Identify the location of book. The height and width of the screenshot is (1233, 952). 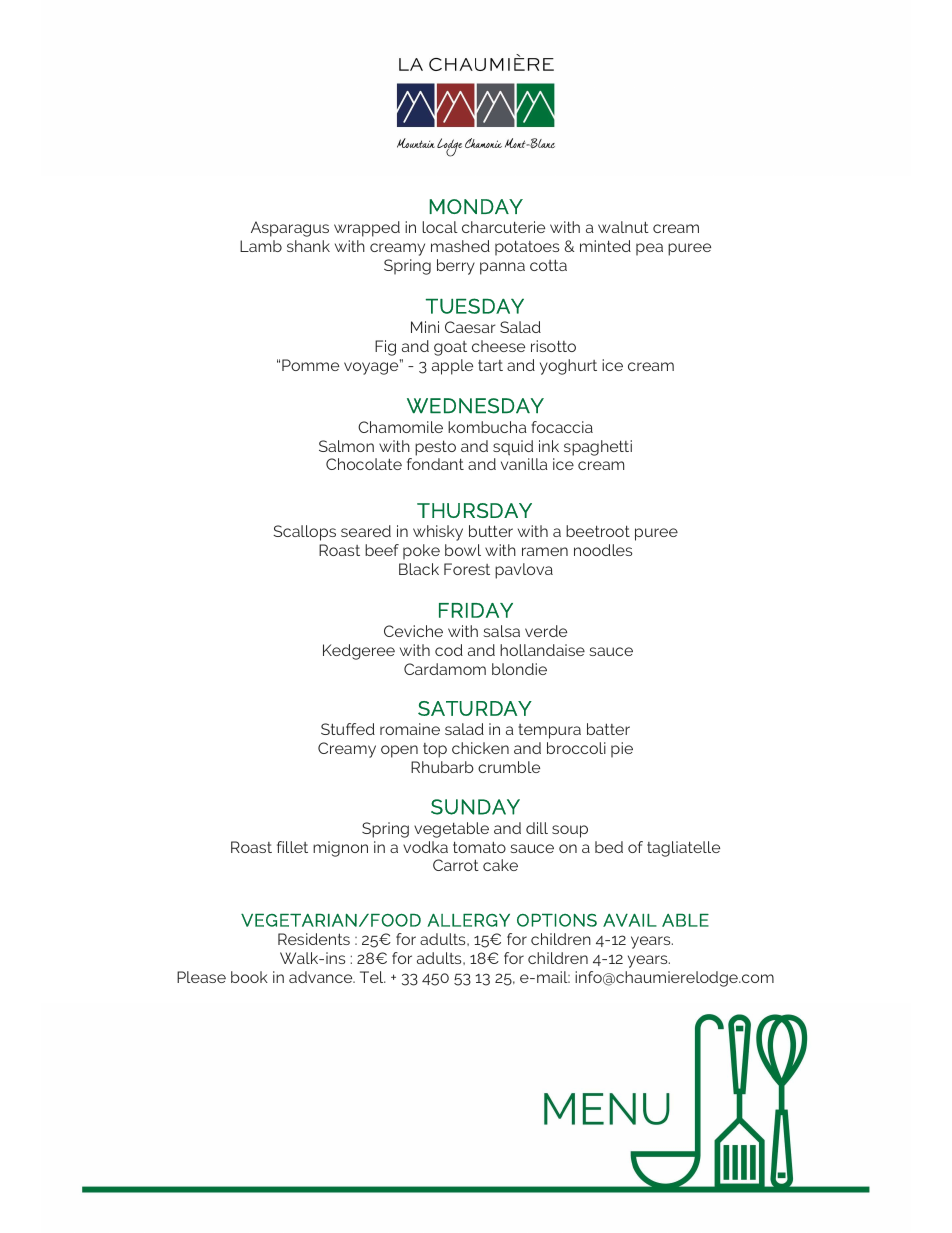
(249, 977).
